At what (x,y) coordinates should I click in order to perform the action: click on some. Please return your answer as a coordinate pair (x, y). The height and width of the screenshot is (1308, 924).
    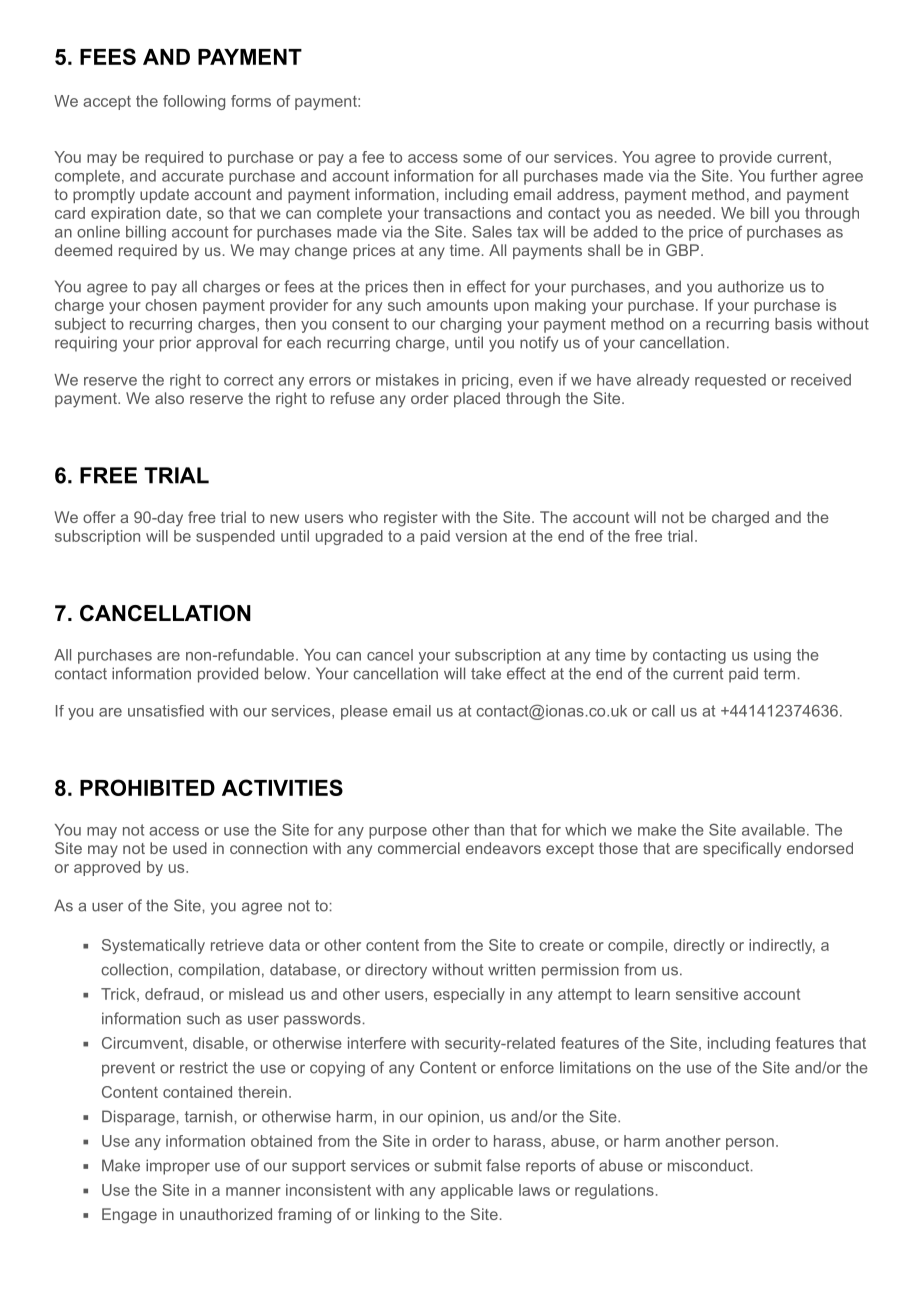
    Looking at the image, I should click on (482, 158).
